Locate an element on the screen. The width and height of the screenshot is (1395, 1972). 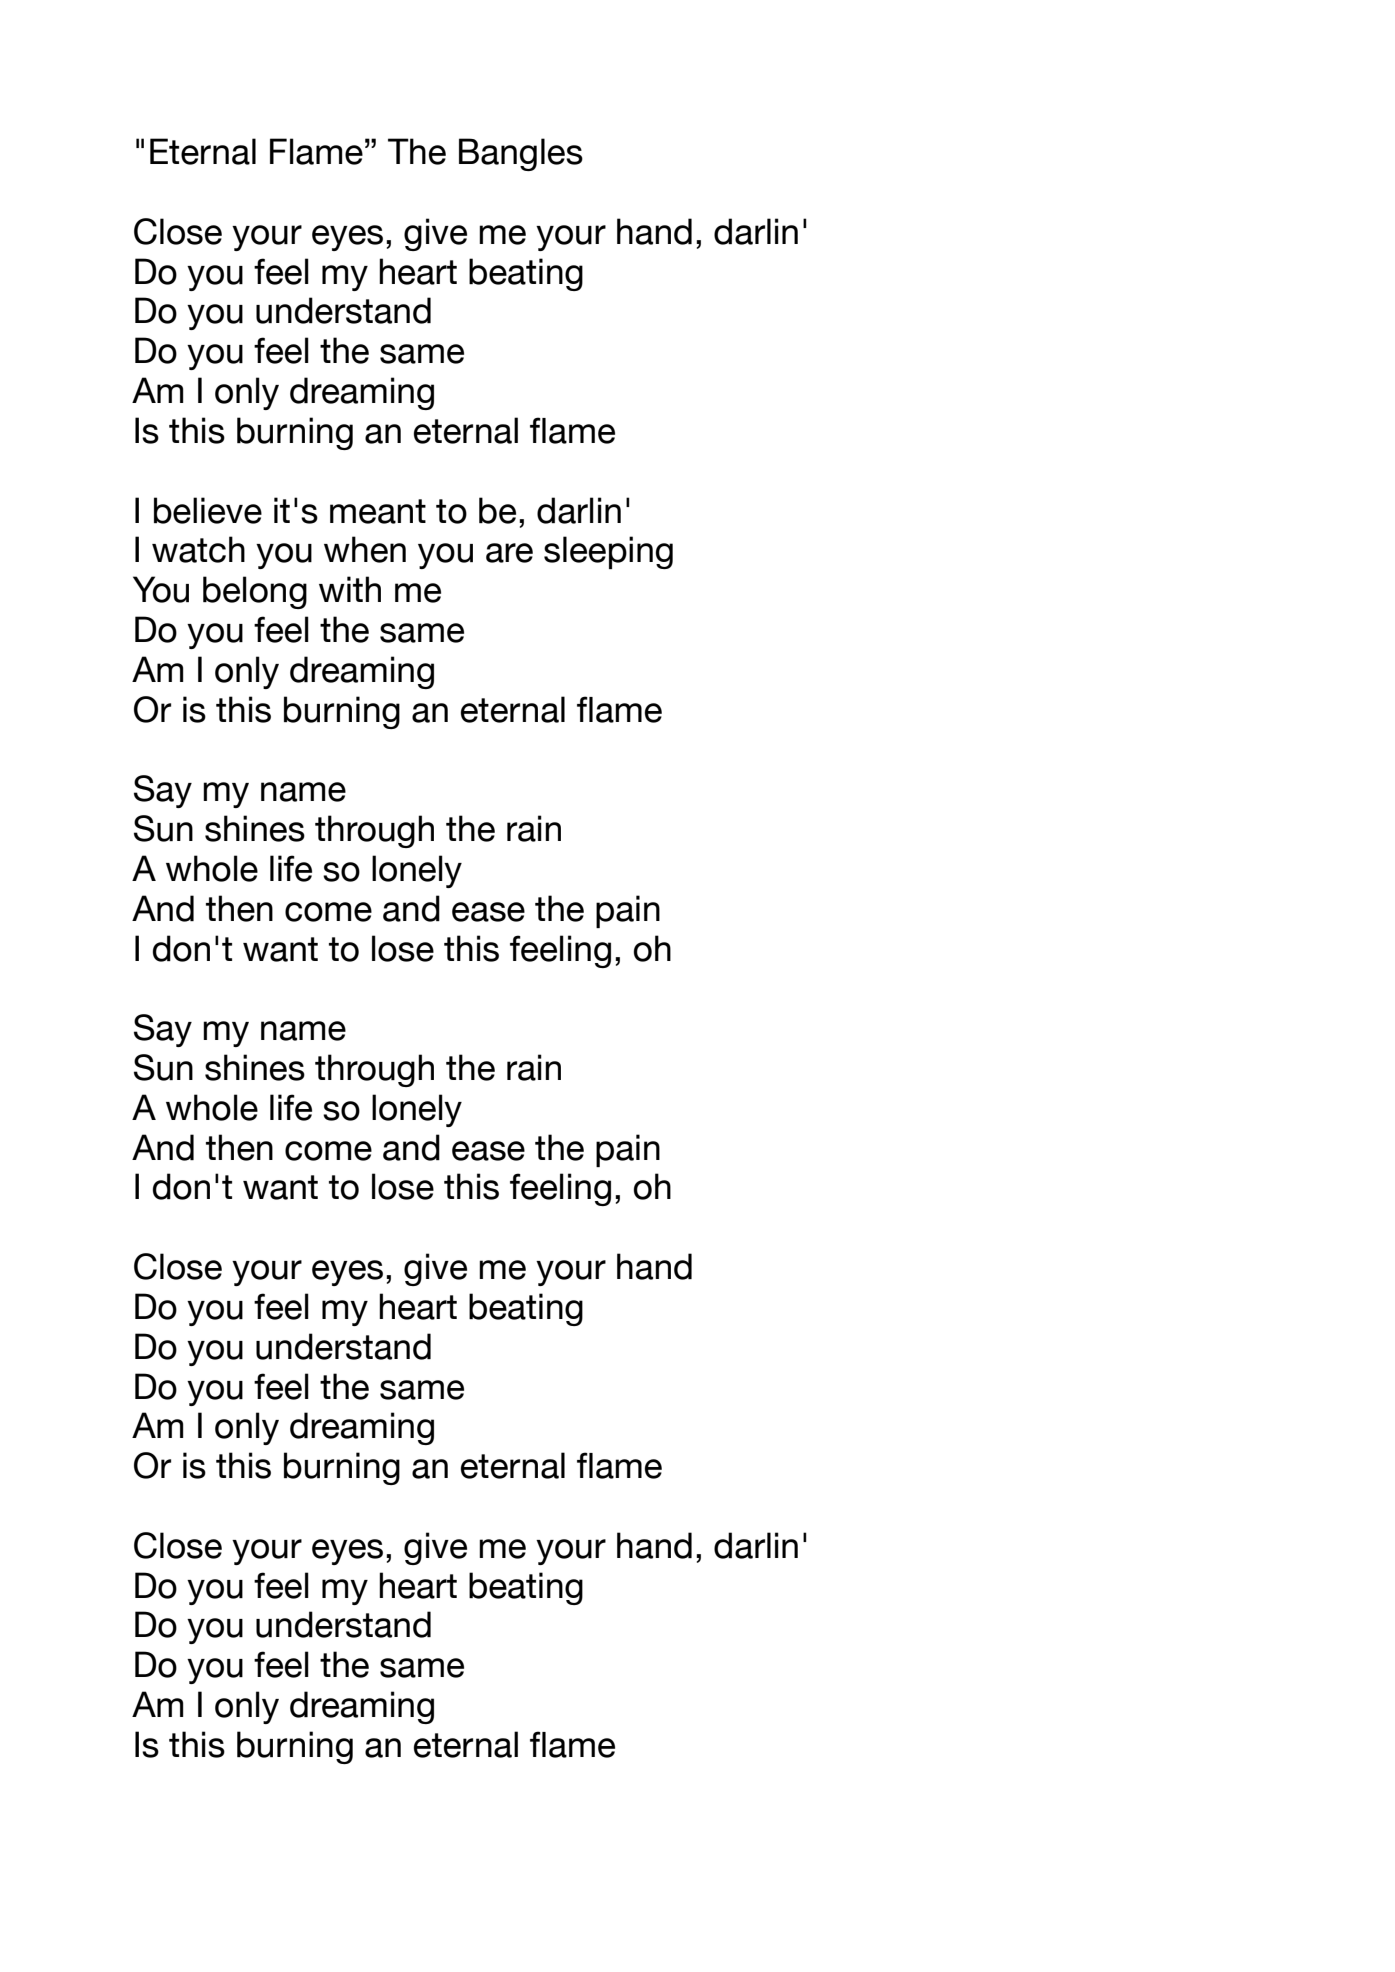
when is located at coordinates (365, 549).
